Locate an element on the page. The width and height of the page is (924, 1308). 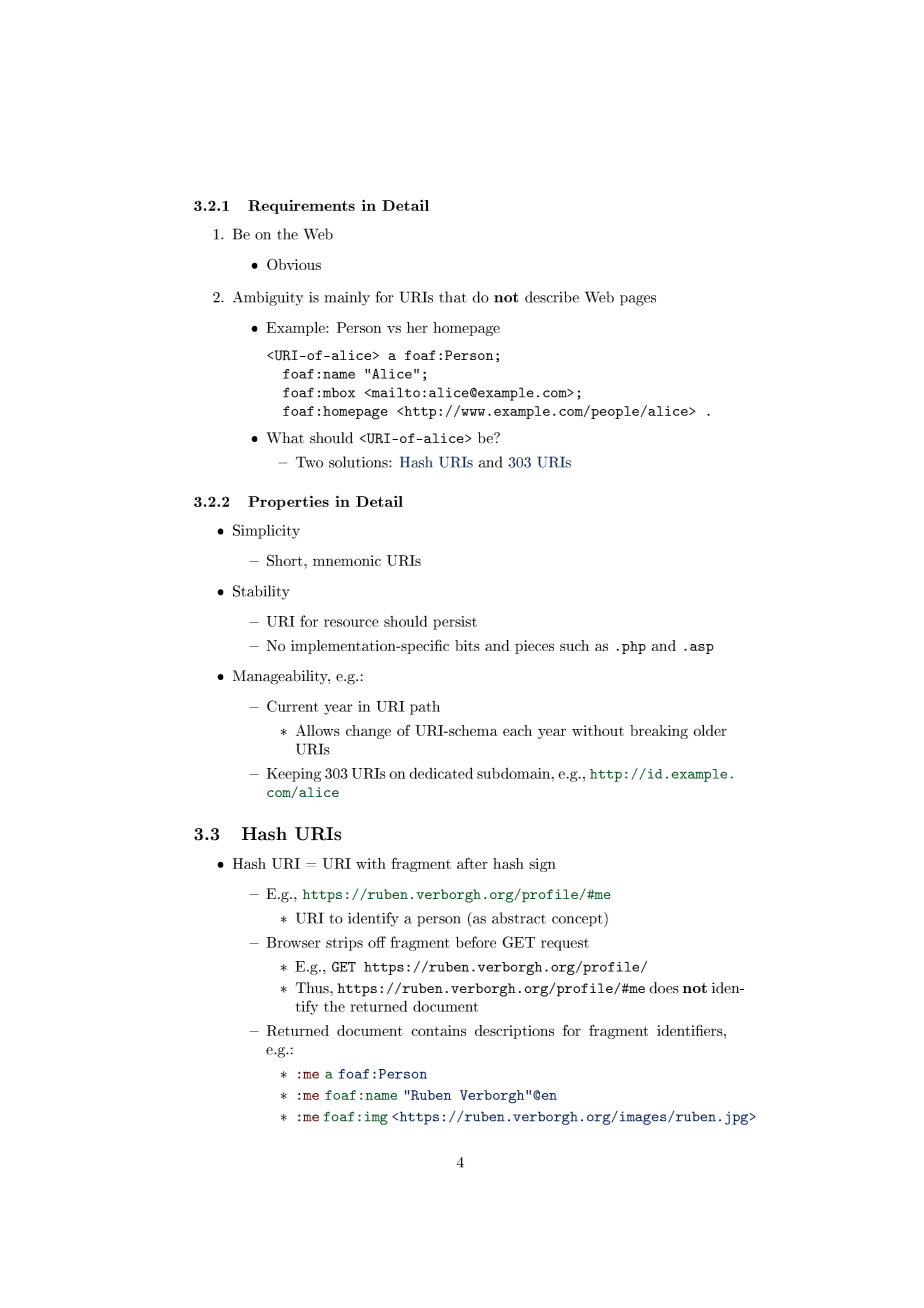
Requirements is located at coordinates (301, 207).
